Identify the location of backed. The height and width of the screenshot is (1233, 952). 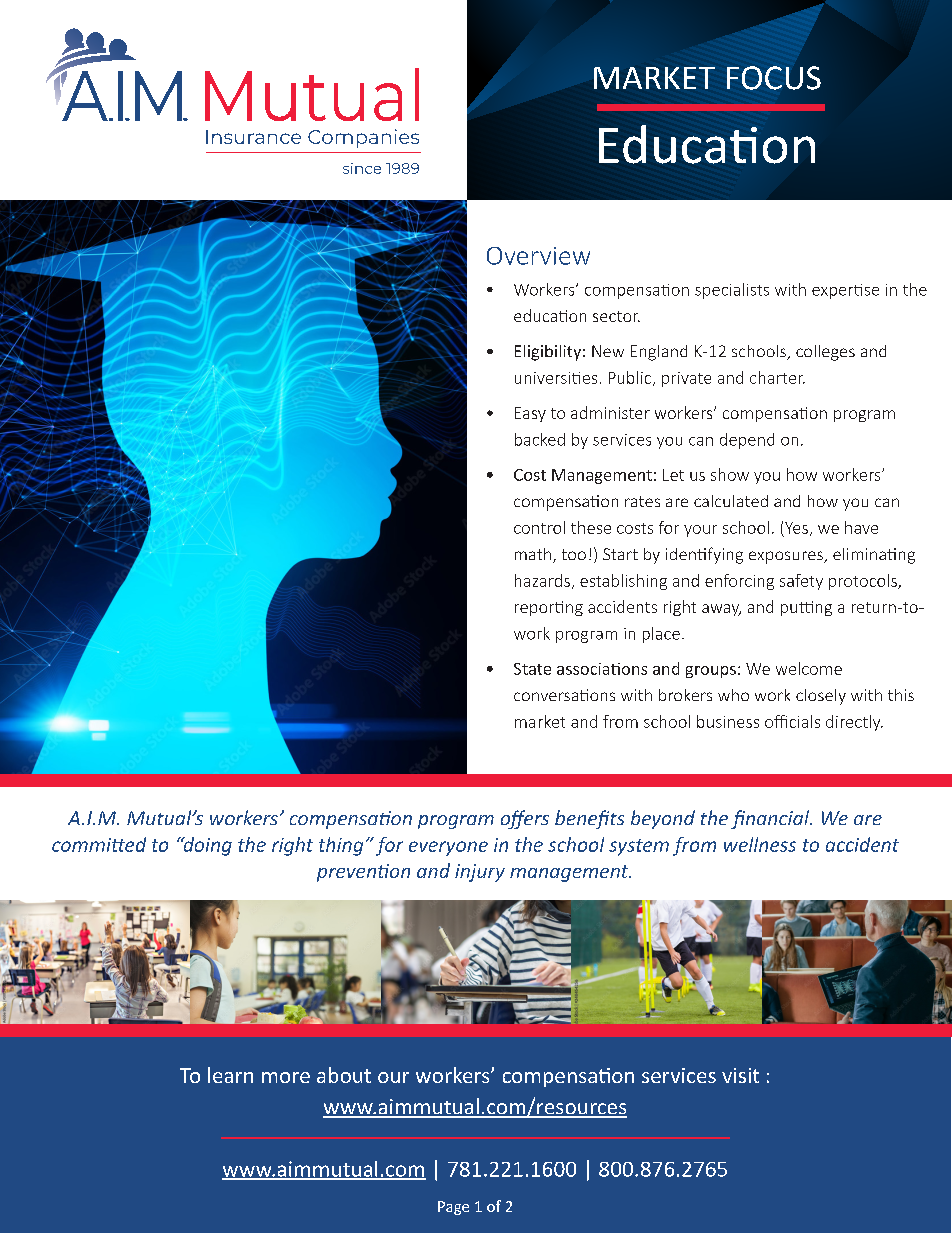
(540, 439).
